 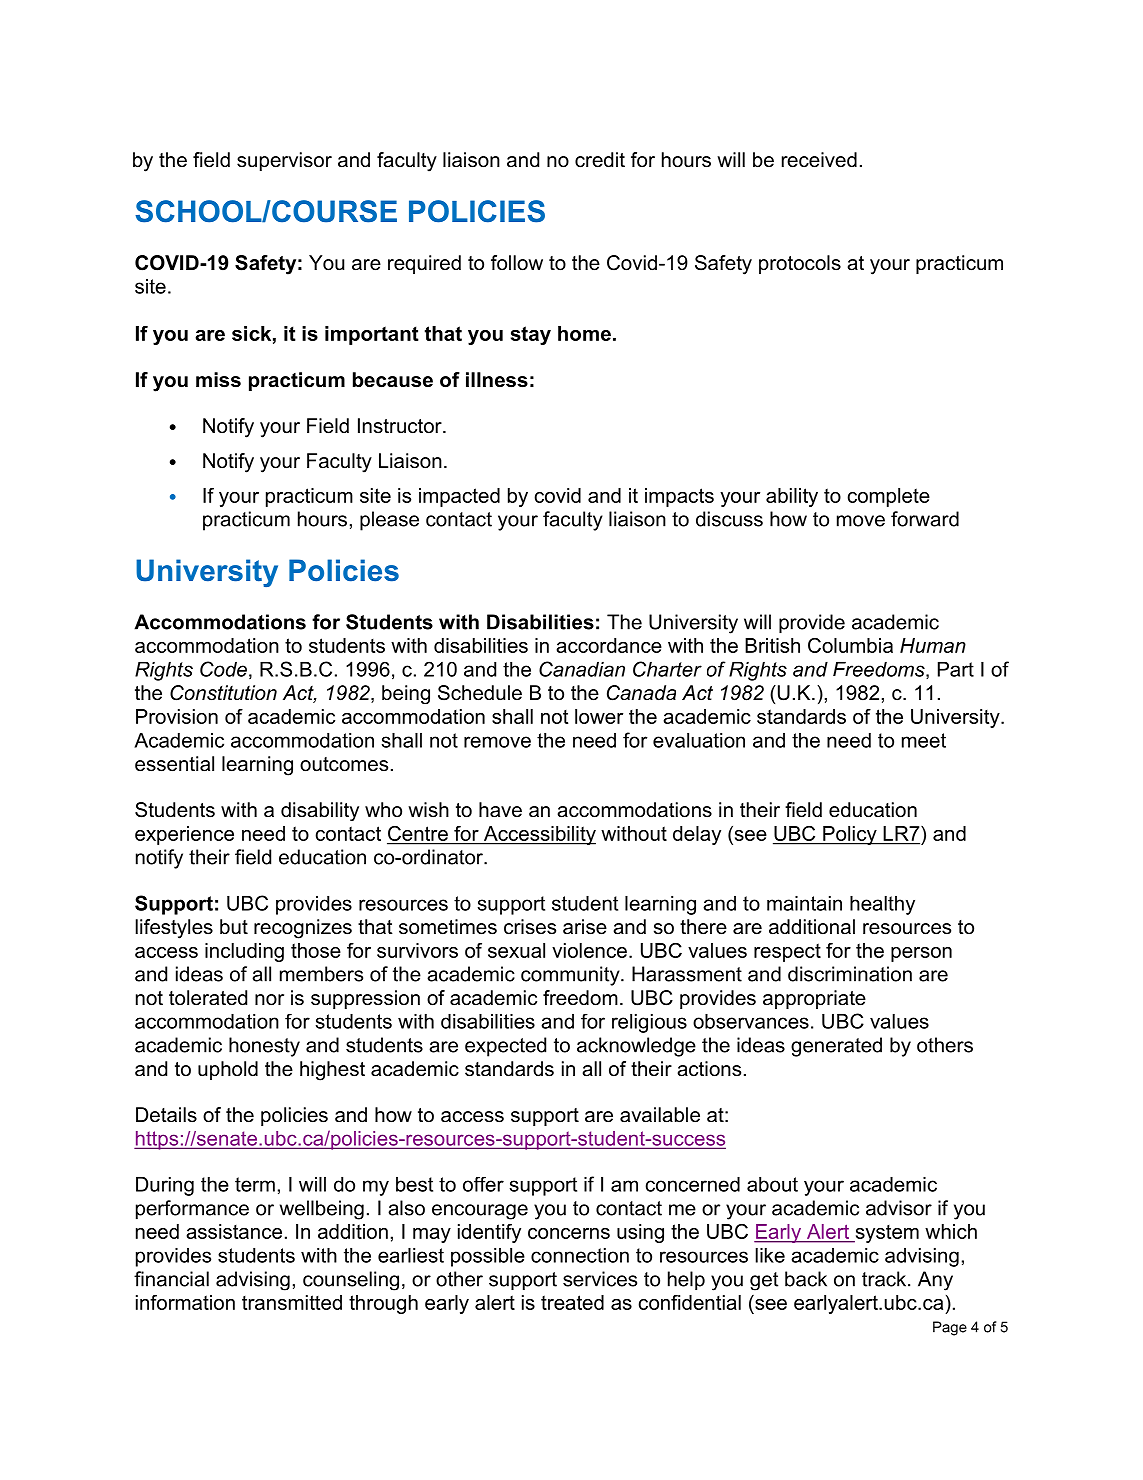 What do you see at coordinates (292, 1302) in the screenshot?
I see `transmitted` at bounding box center [292, 1302].
